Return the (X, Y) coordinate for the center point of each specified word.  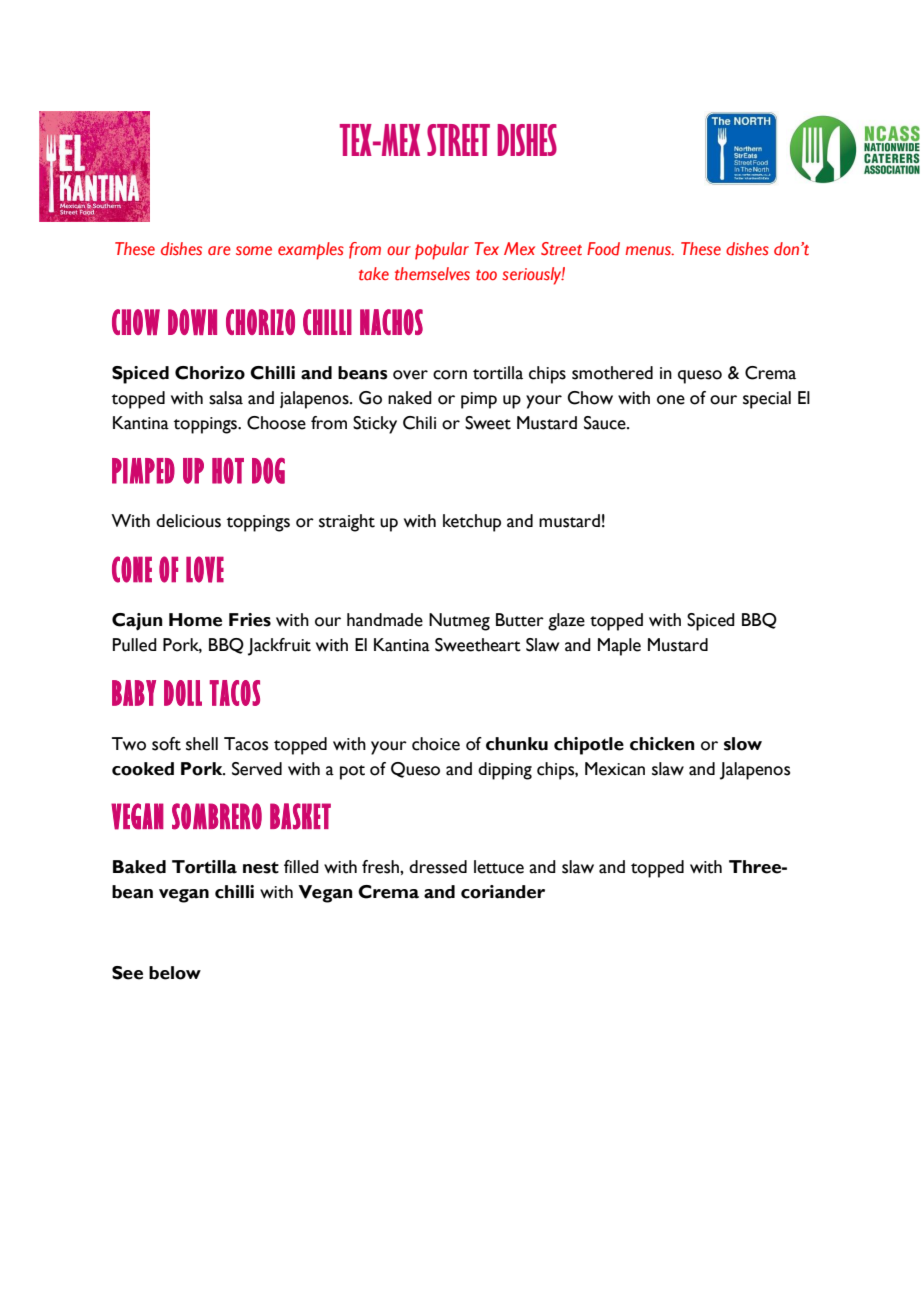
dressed (438, 867)
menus (649, 250)
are (219, 250)
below (175, 973)
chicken (662, 744)
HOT (228, 471)
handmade (385, 620)
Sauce (606, 423)
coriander (503, 892)
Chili (419, 423)
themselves (432, 274)
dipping (505, 771)
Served (257, 769)
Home (195, 620)
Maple (619, 647)
